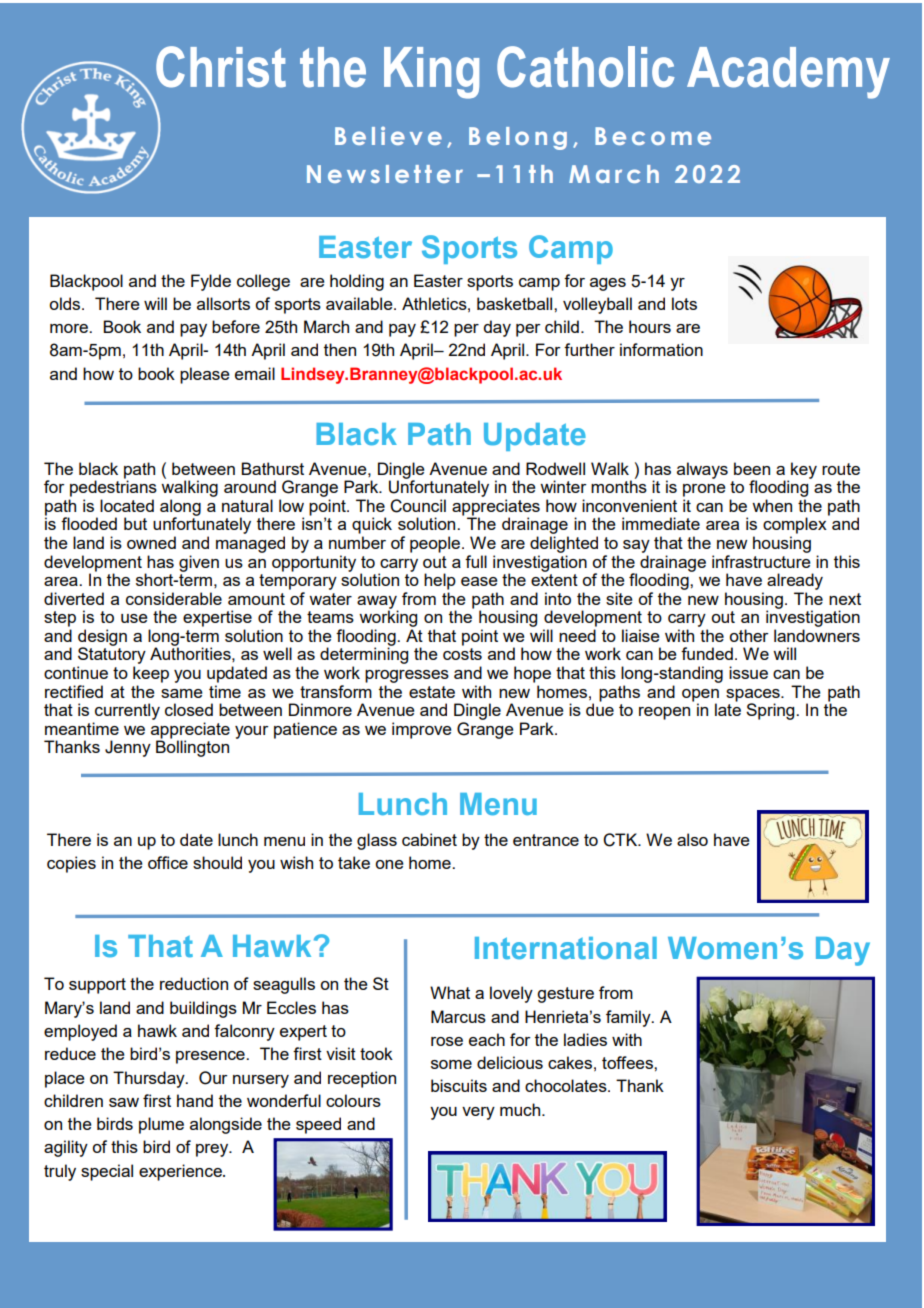  What do you see at coordinates (788, 73) in the screenshot?
I see `Academy` at bounding box center [788, 73].
